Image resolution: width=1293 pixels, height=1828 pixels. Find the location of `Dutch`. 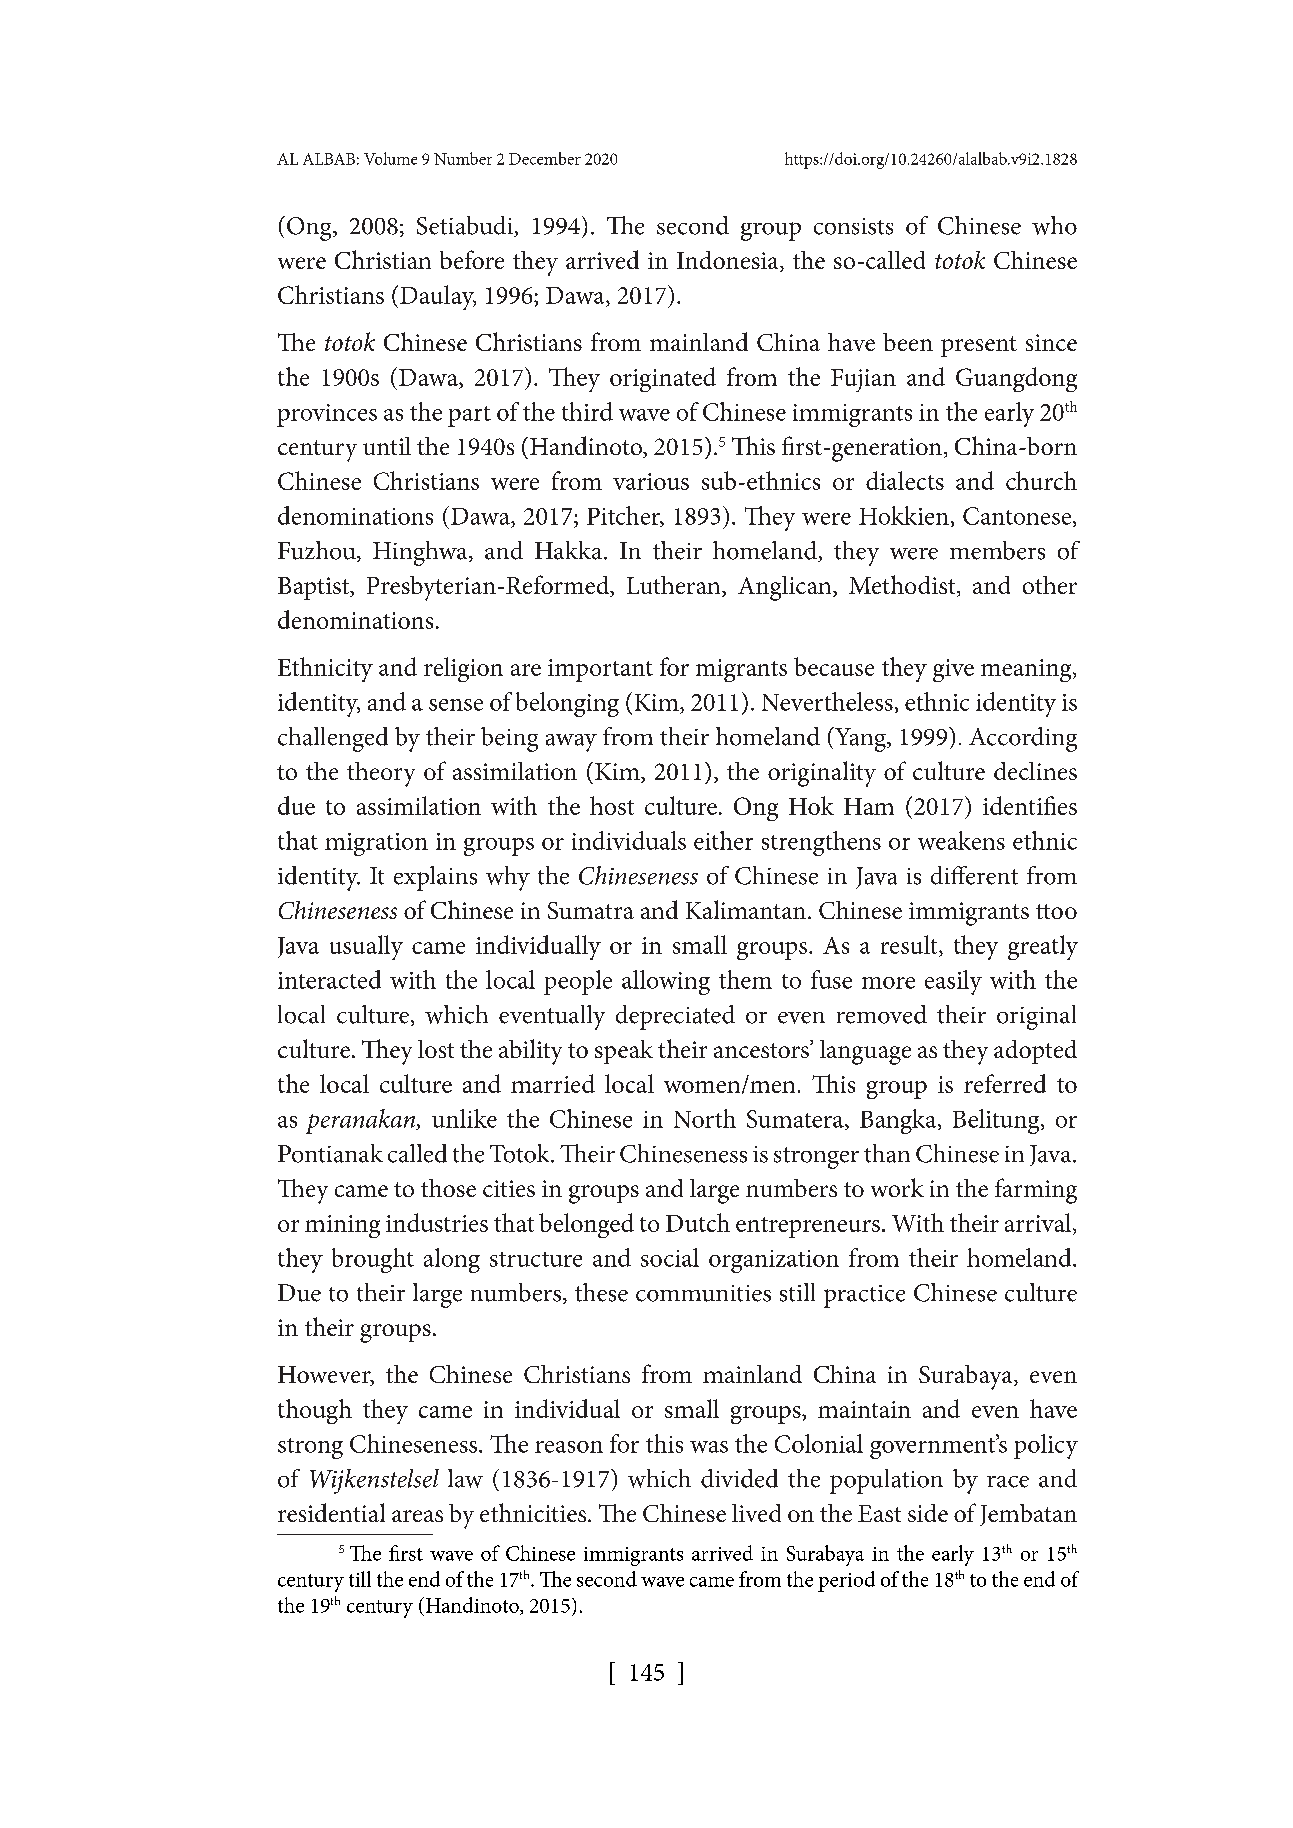

Dutch is located at coordinates (698, 1222).
